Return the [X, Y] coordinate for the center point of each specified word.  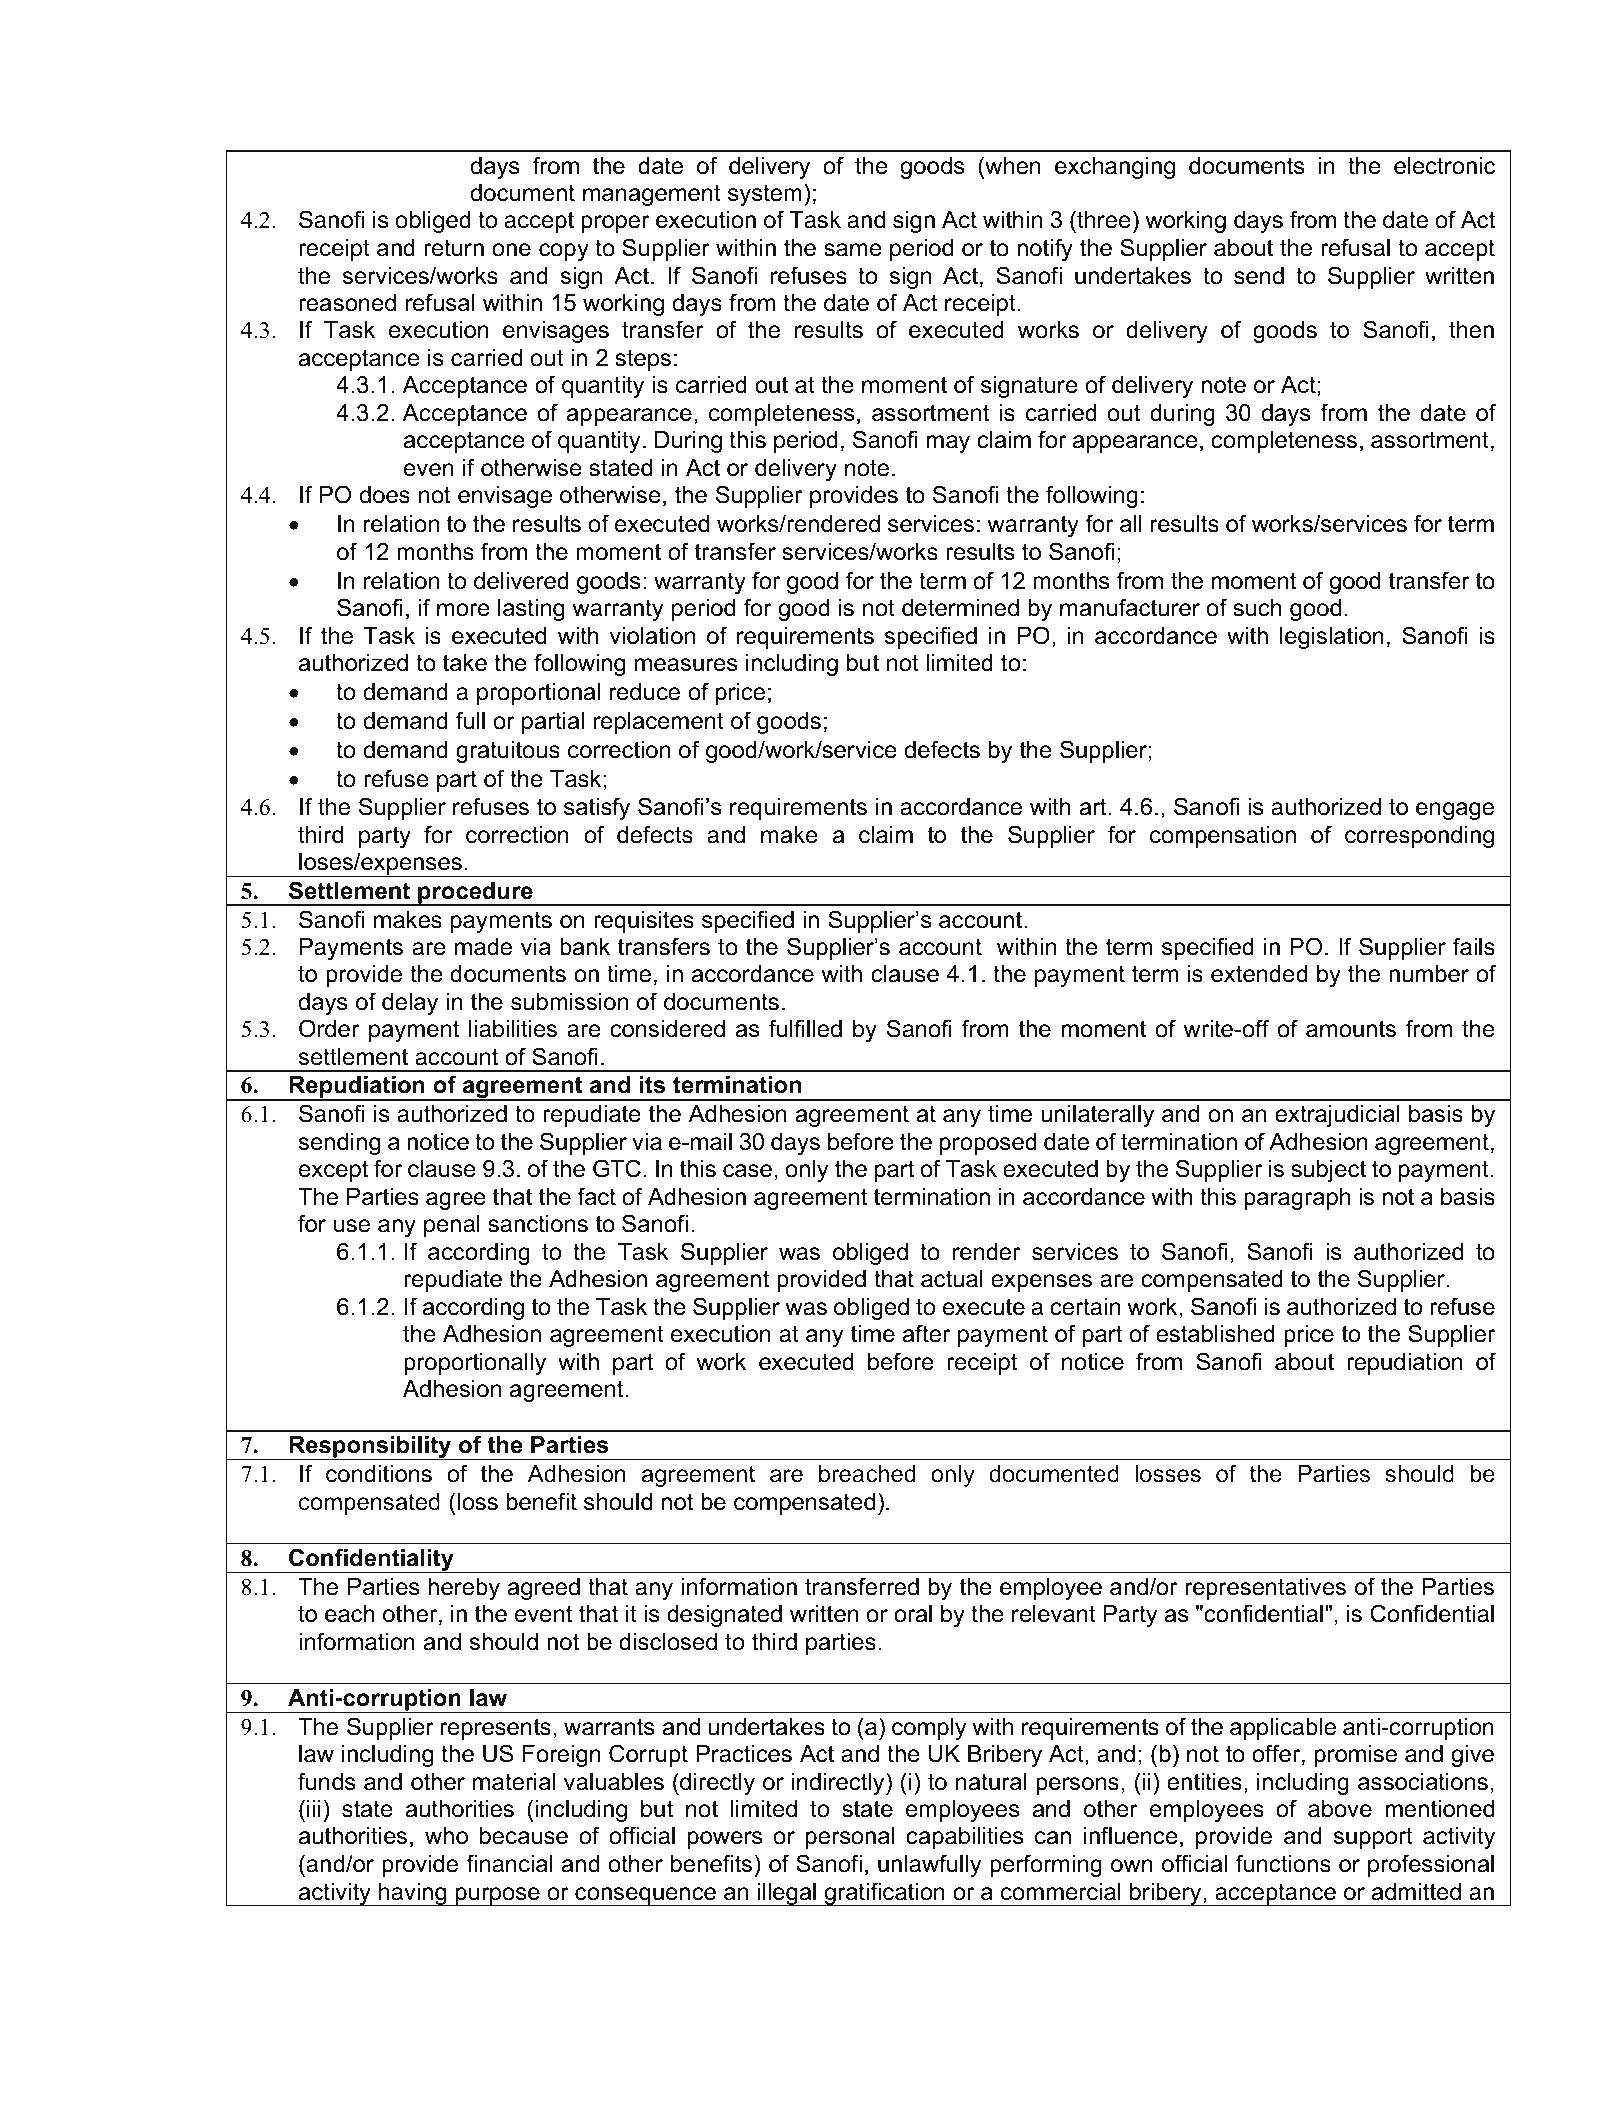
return [454, 248]
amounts [1351, 1029]
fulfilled [805, 1028]
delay [410, 1004]
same [853, 250]
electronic [1444, 166]
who [446, 1836]
